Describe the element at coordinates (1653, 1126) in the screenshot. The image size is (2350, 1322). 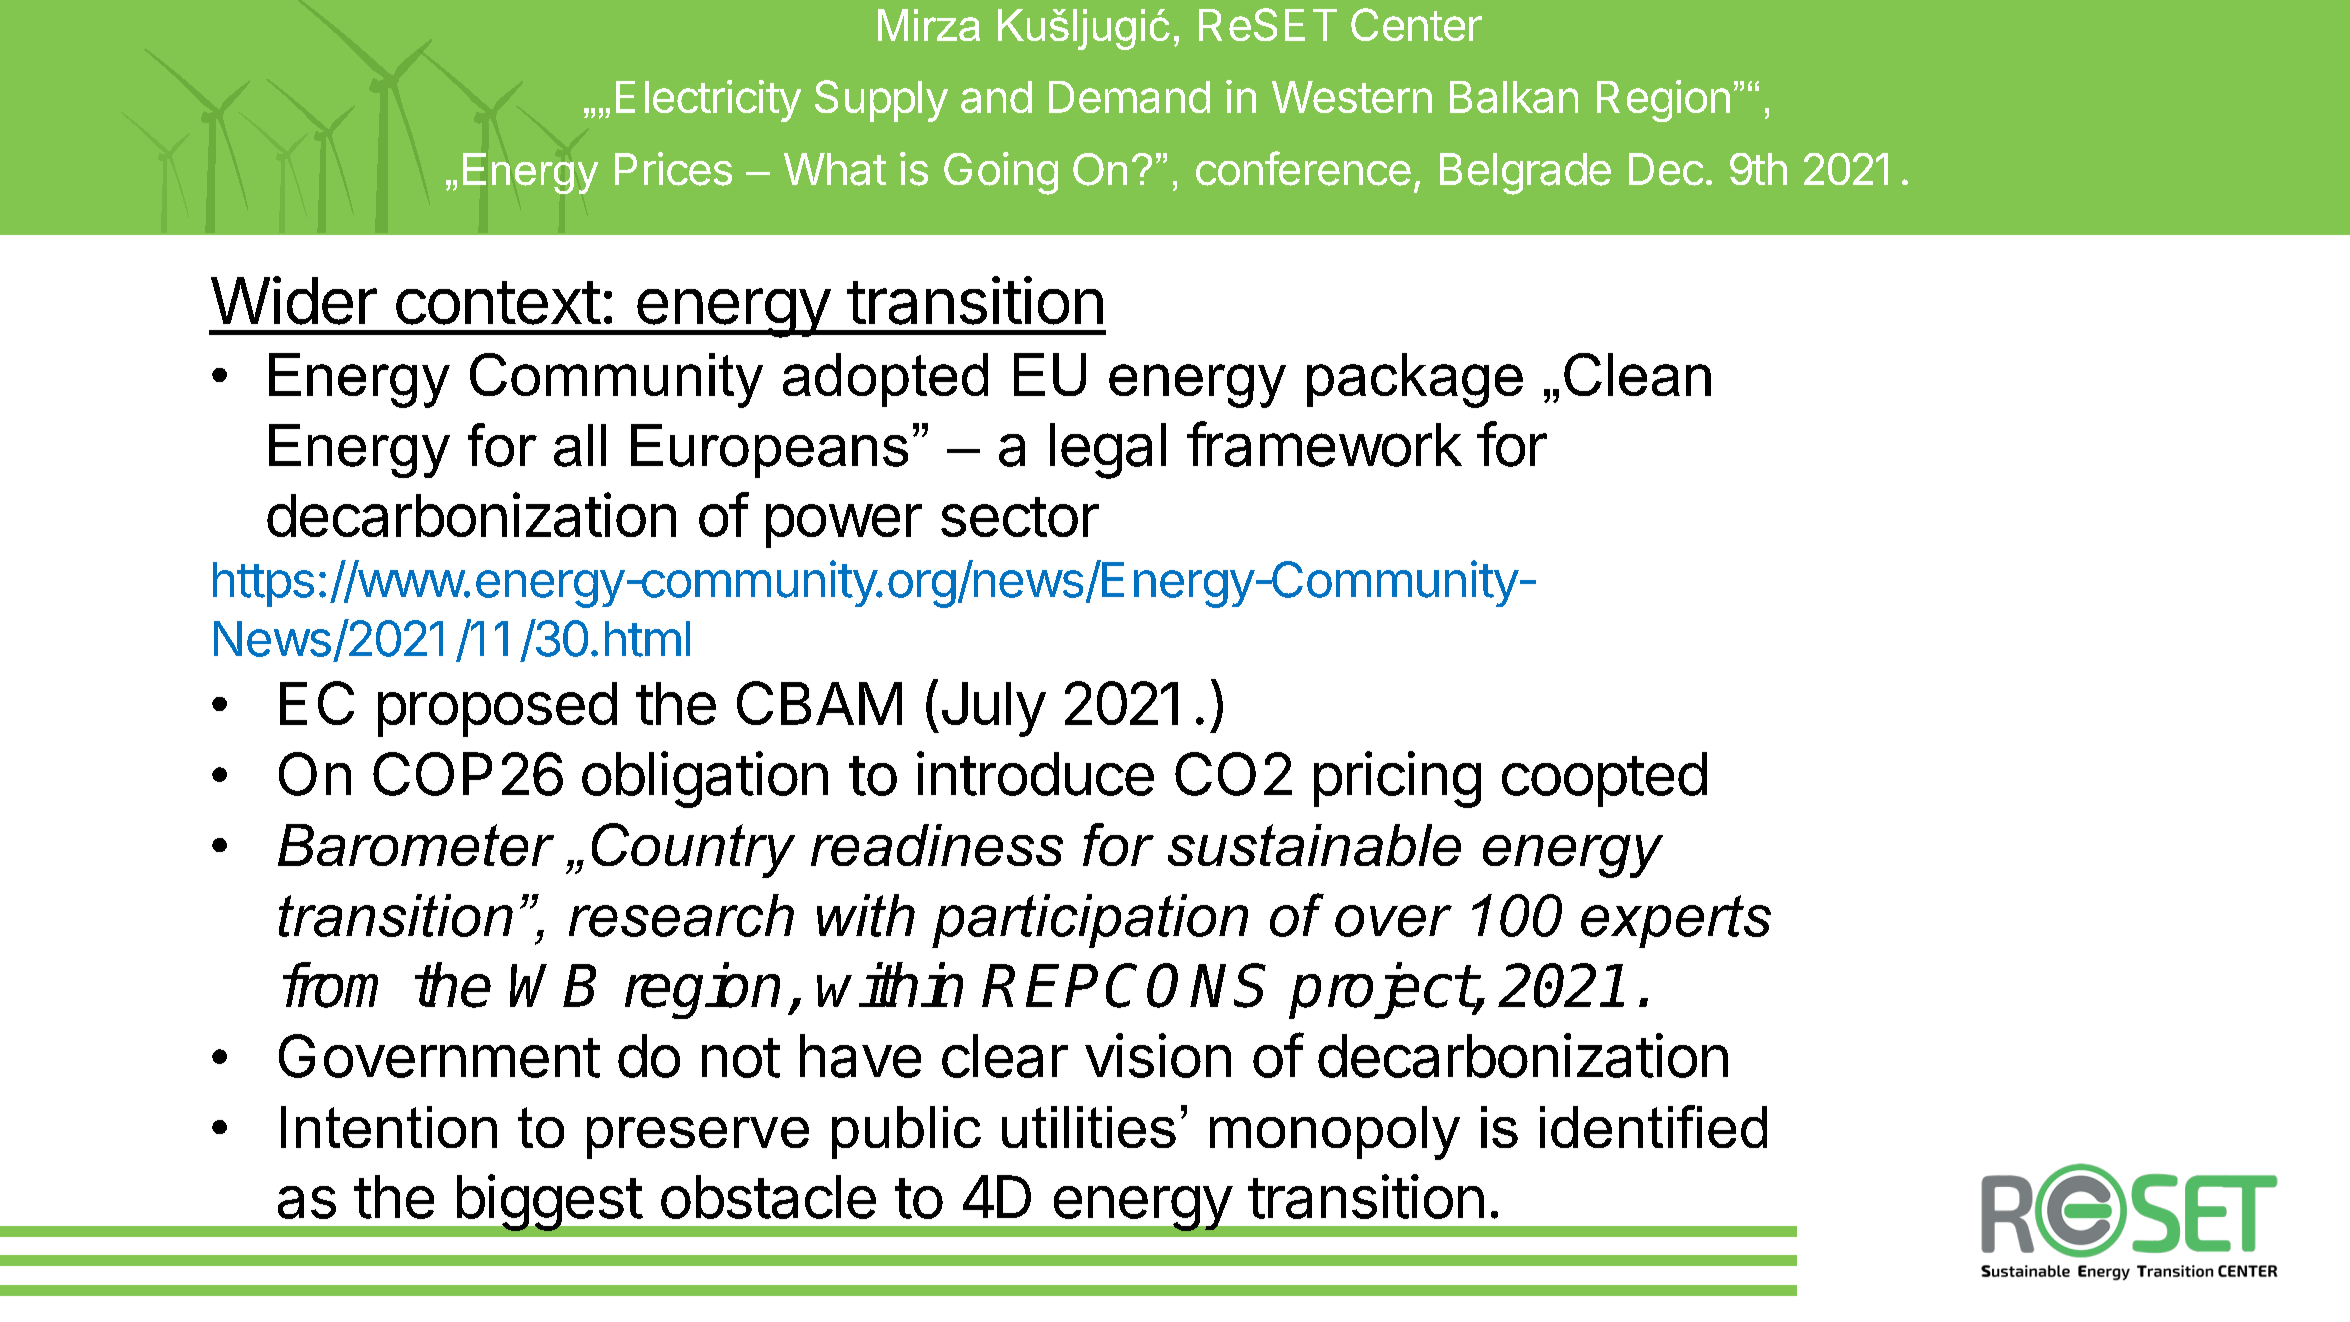
I see `identified` at that location.
